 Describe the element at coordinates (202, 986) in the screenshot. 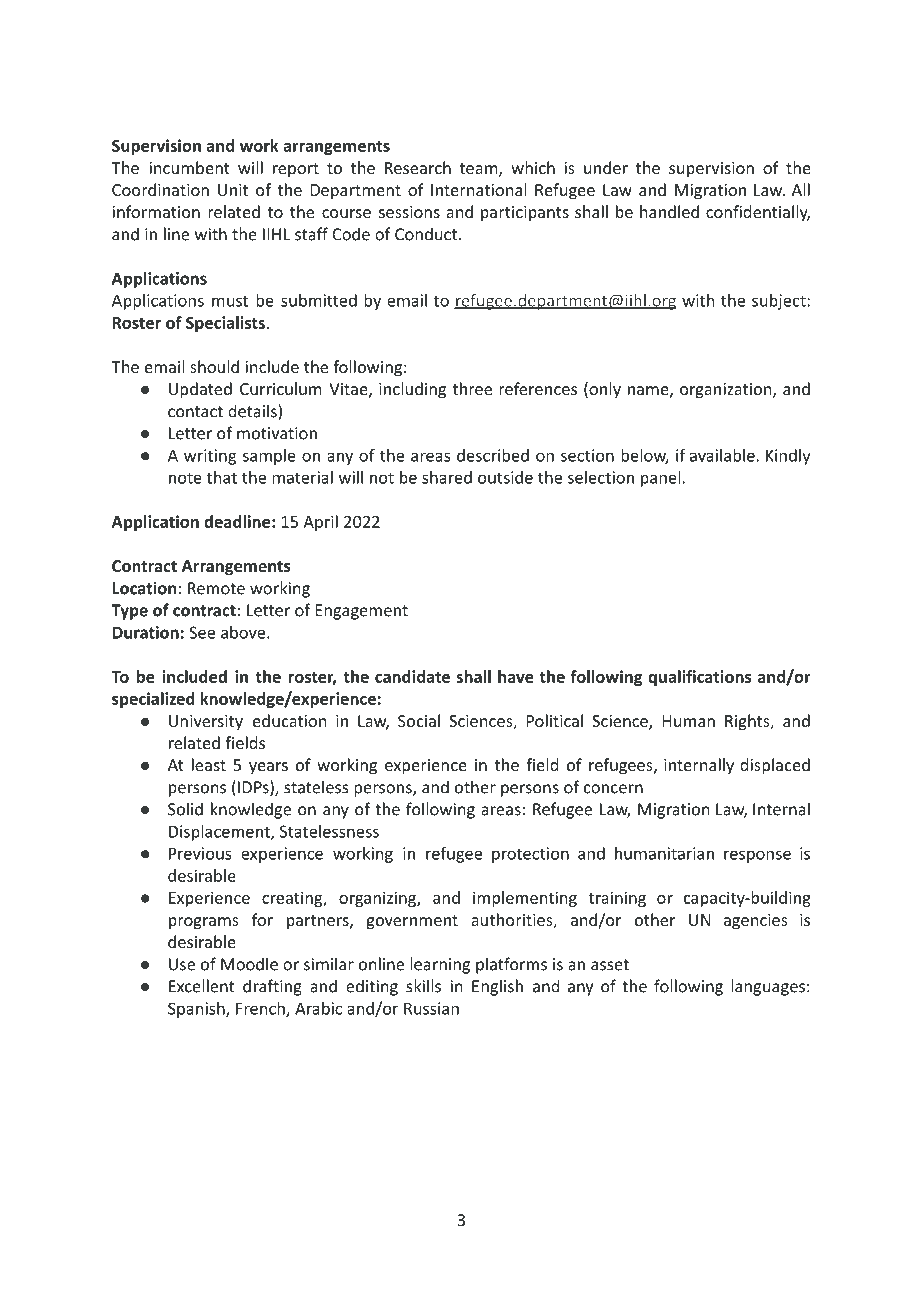

I see `Excellent` at that location.
